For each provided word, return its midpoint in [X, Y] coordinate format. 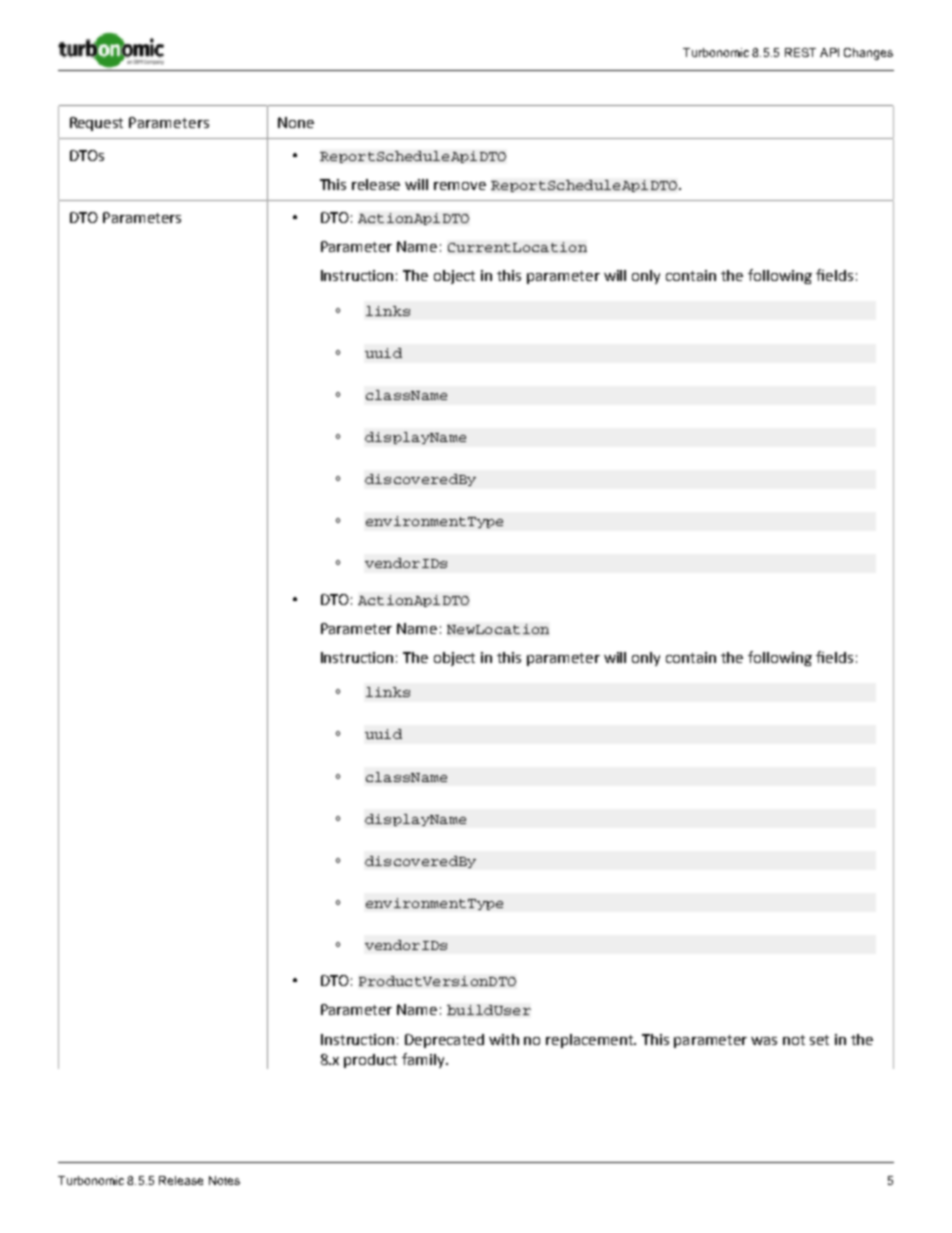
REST [800, 52]
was [764, 1041]
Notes [224, 1180]
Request [96, 124]
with [504, 1039]
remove [460, 186]
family [425, 1060]
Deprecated [444, 1041]
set [819, 1040]
